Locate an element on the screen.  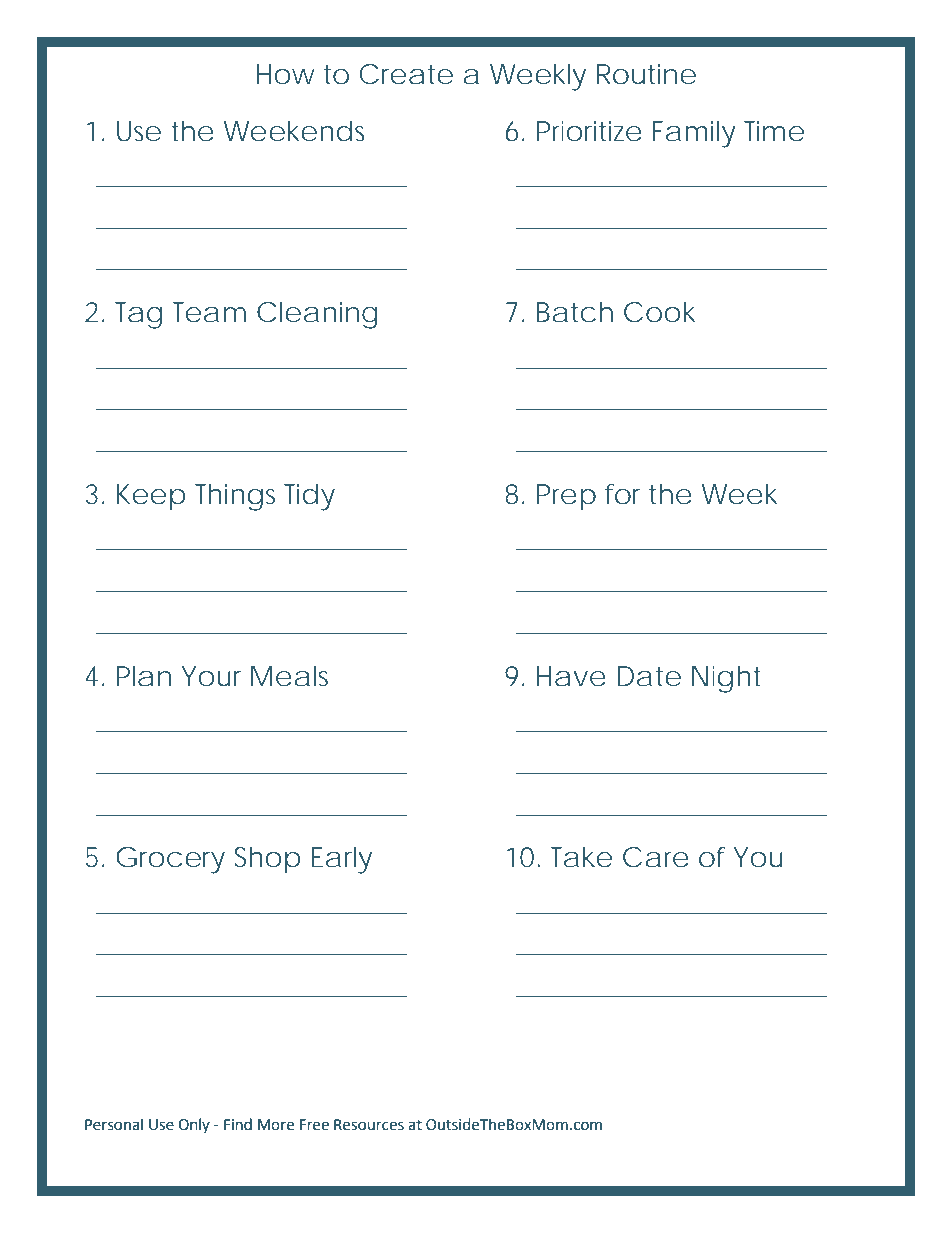
Prioritize is located at coordinates (589, 131).
